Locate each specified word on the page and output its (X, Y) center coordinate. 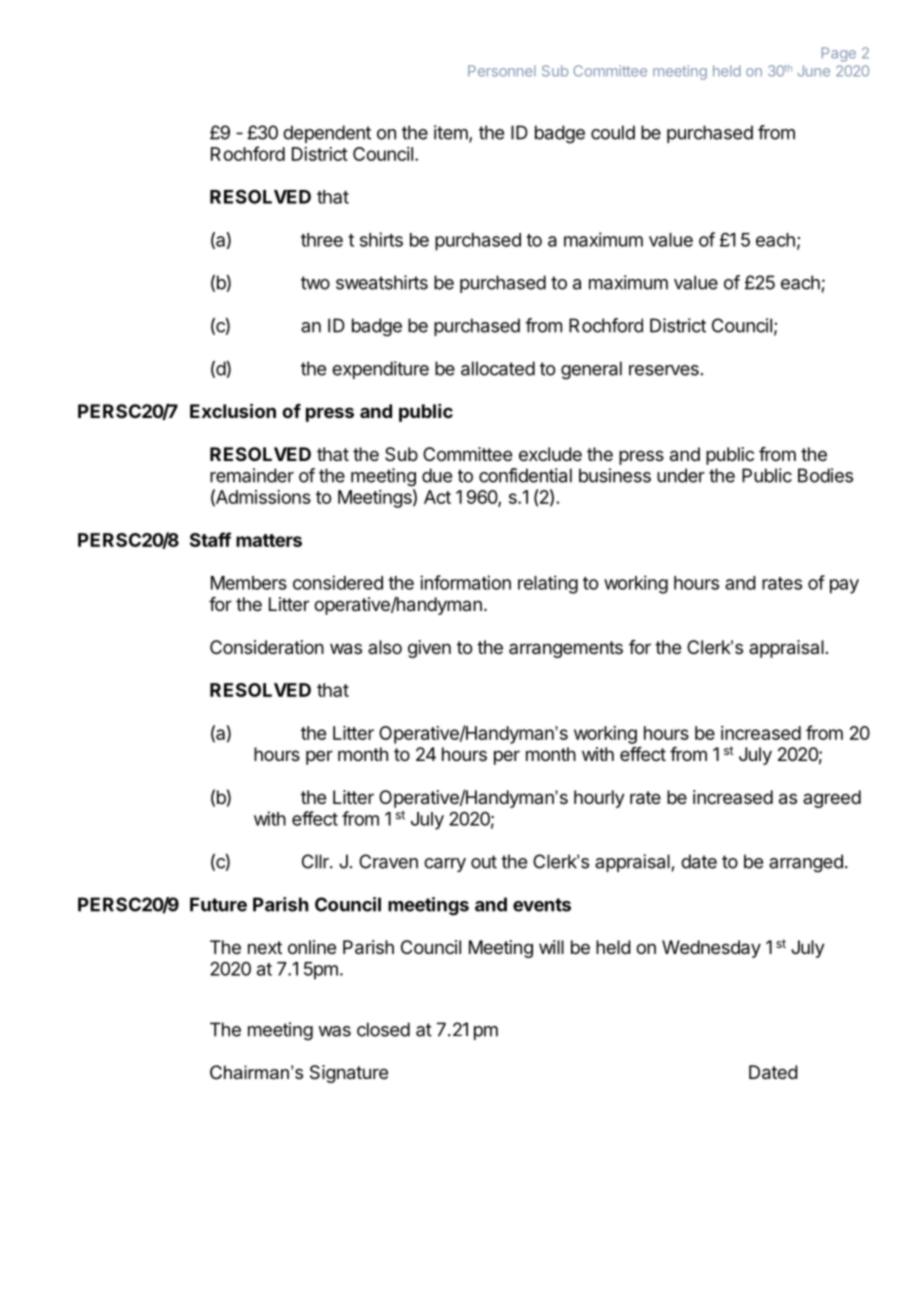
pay (844, 586)
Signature (349, 1074)
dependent (327, 134)
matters (269, 540)
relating (548, 584)
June (814, 71)
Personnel (502, 71)
